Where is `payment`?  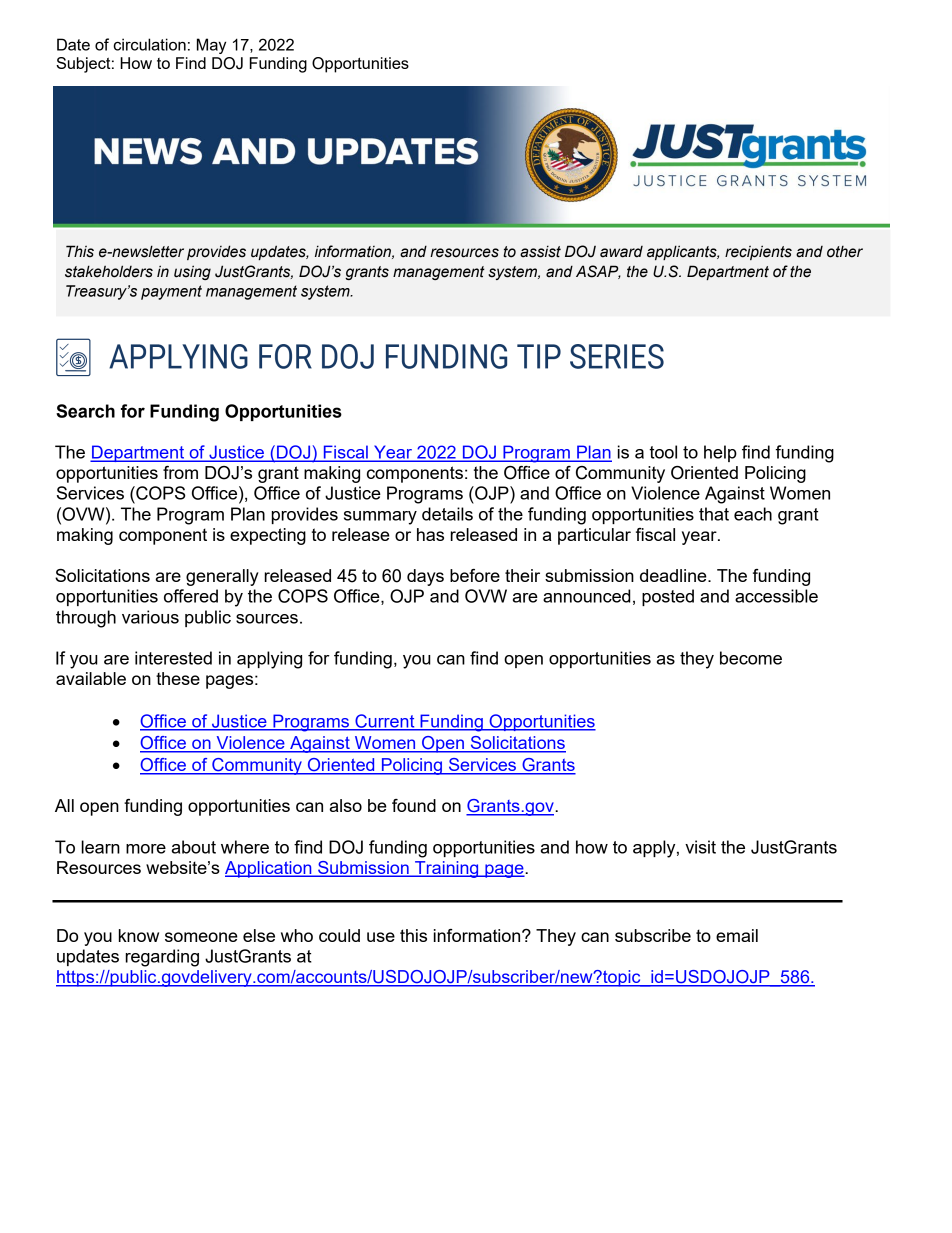 payment is located at coordinates (171, 292).
